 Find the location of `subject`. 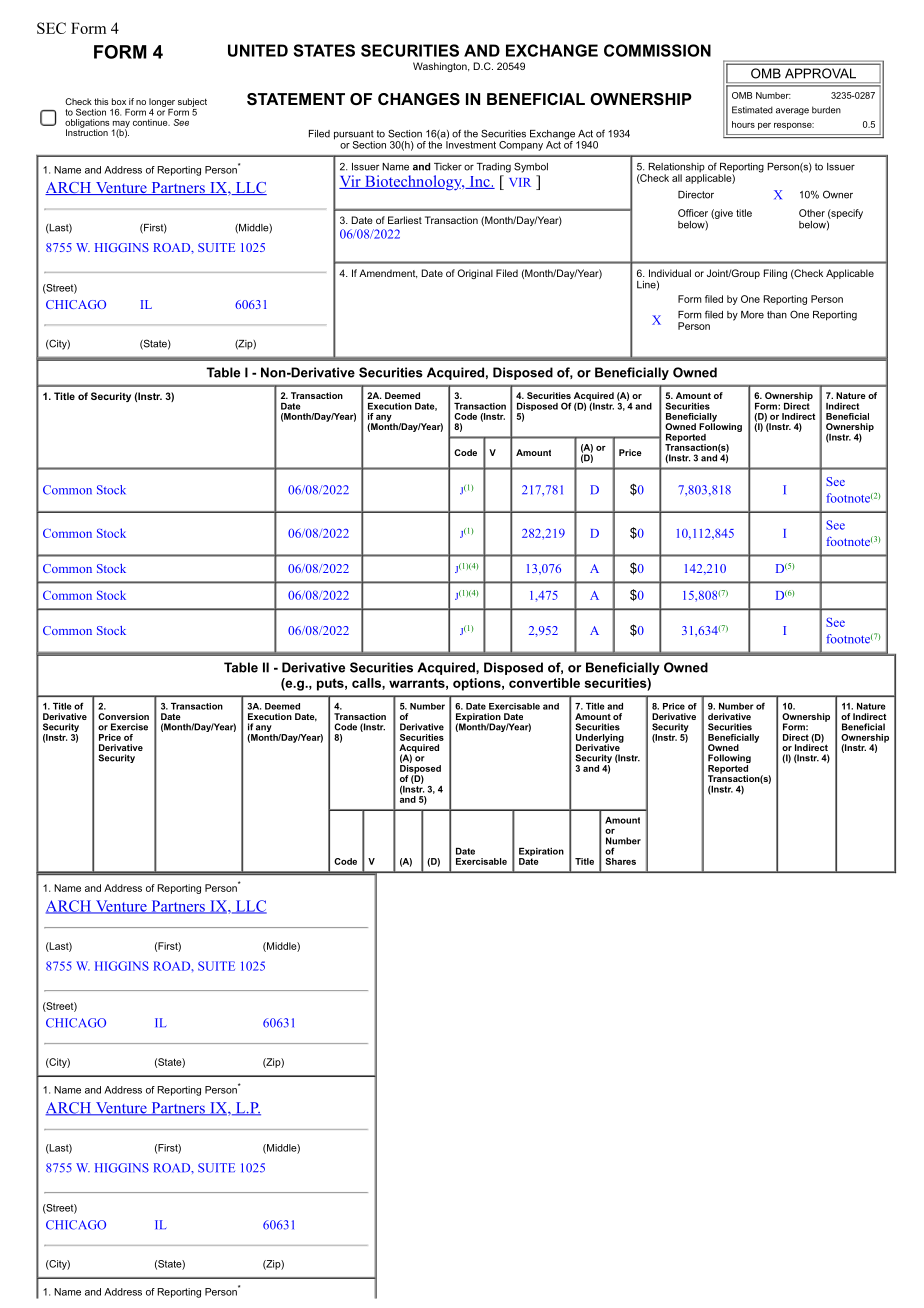

subject is located at coordinates (192, 102).
